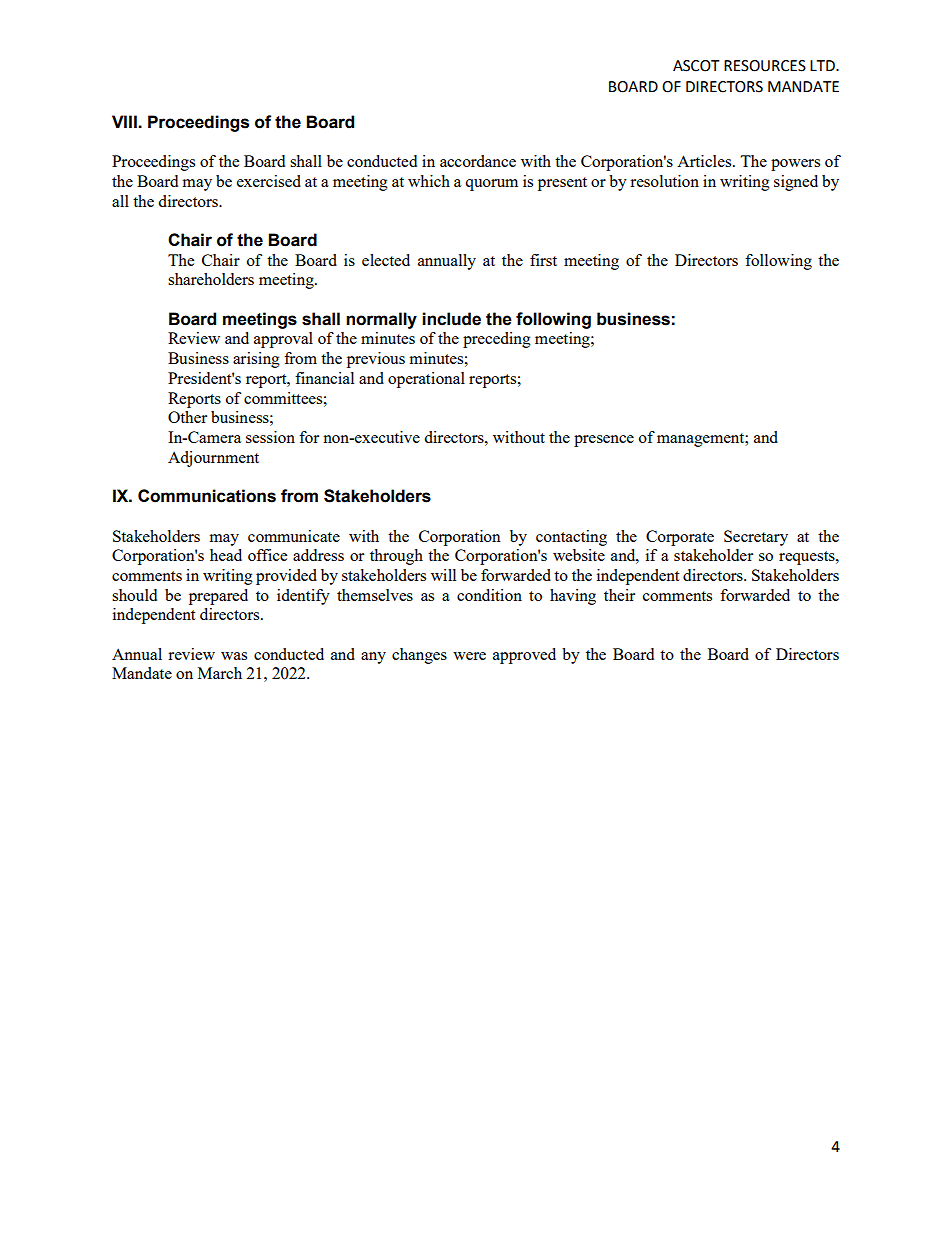 This screenshot has width=952, height=1233. What do you see at coordinates (125, 121) in the screenshot?
I see `VIII` at bounding box center [125, 121].
